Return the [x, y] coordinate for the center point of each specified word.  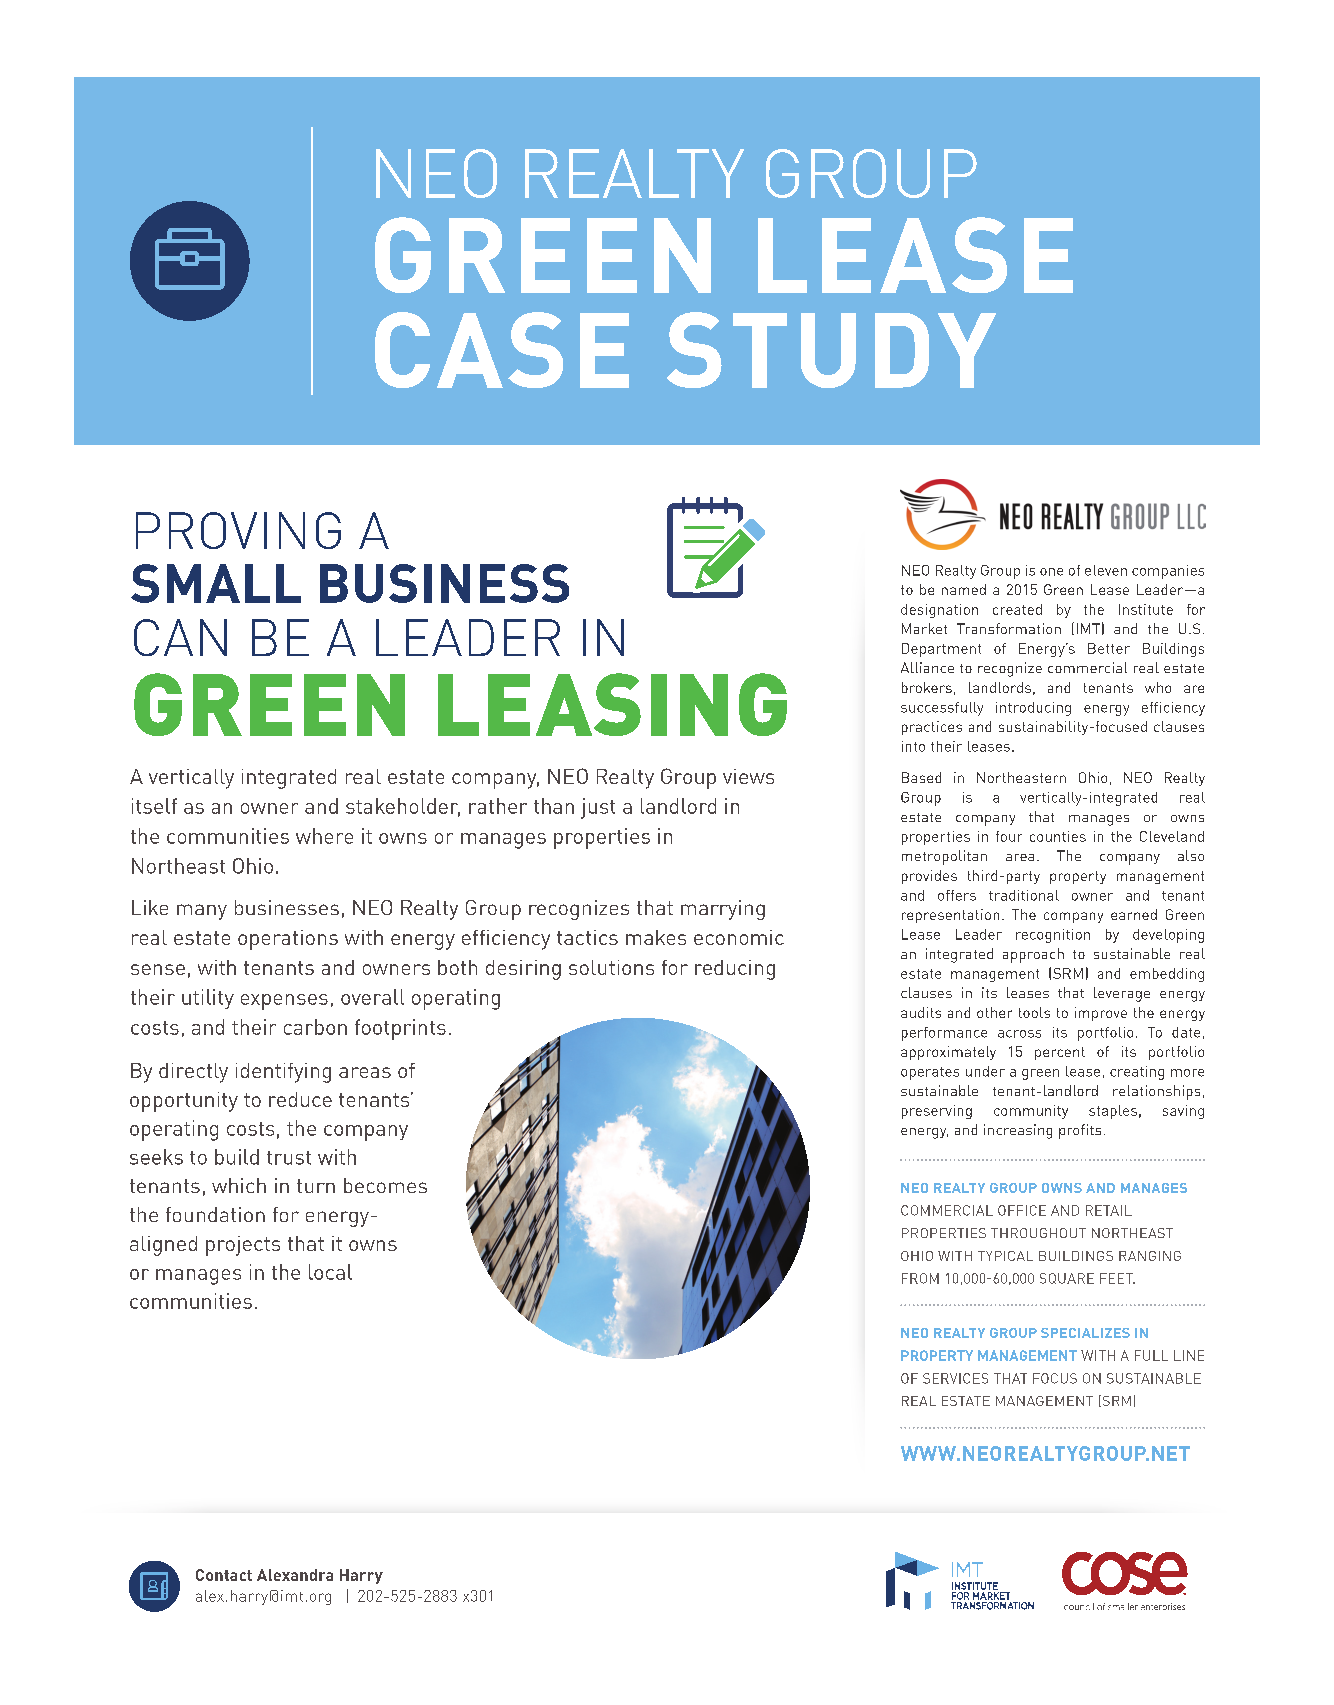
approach [1033, 955]
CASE [502, 350]
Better [1109, 648]
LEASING [612, 704]
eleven [1106, 570]
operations [288, 940]
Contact [224, 1575]
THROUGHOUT [1038, 1233]
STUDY [831, 350]
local [330, 1272]
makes [656, 937]
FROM [920, 1278]
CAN [180, 637]
